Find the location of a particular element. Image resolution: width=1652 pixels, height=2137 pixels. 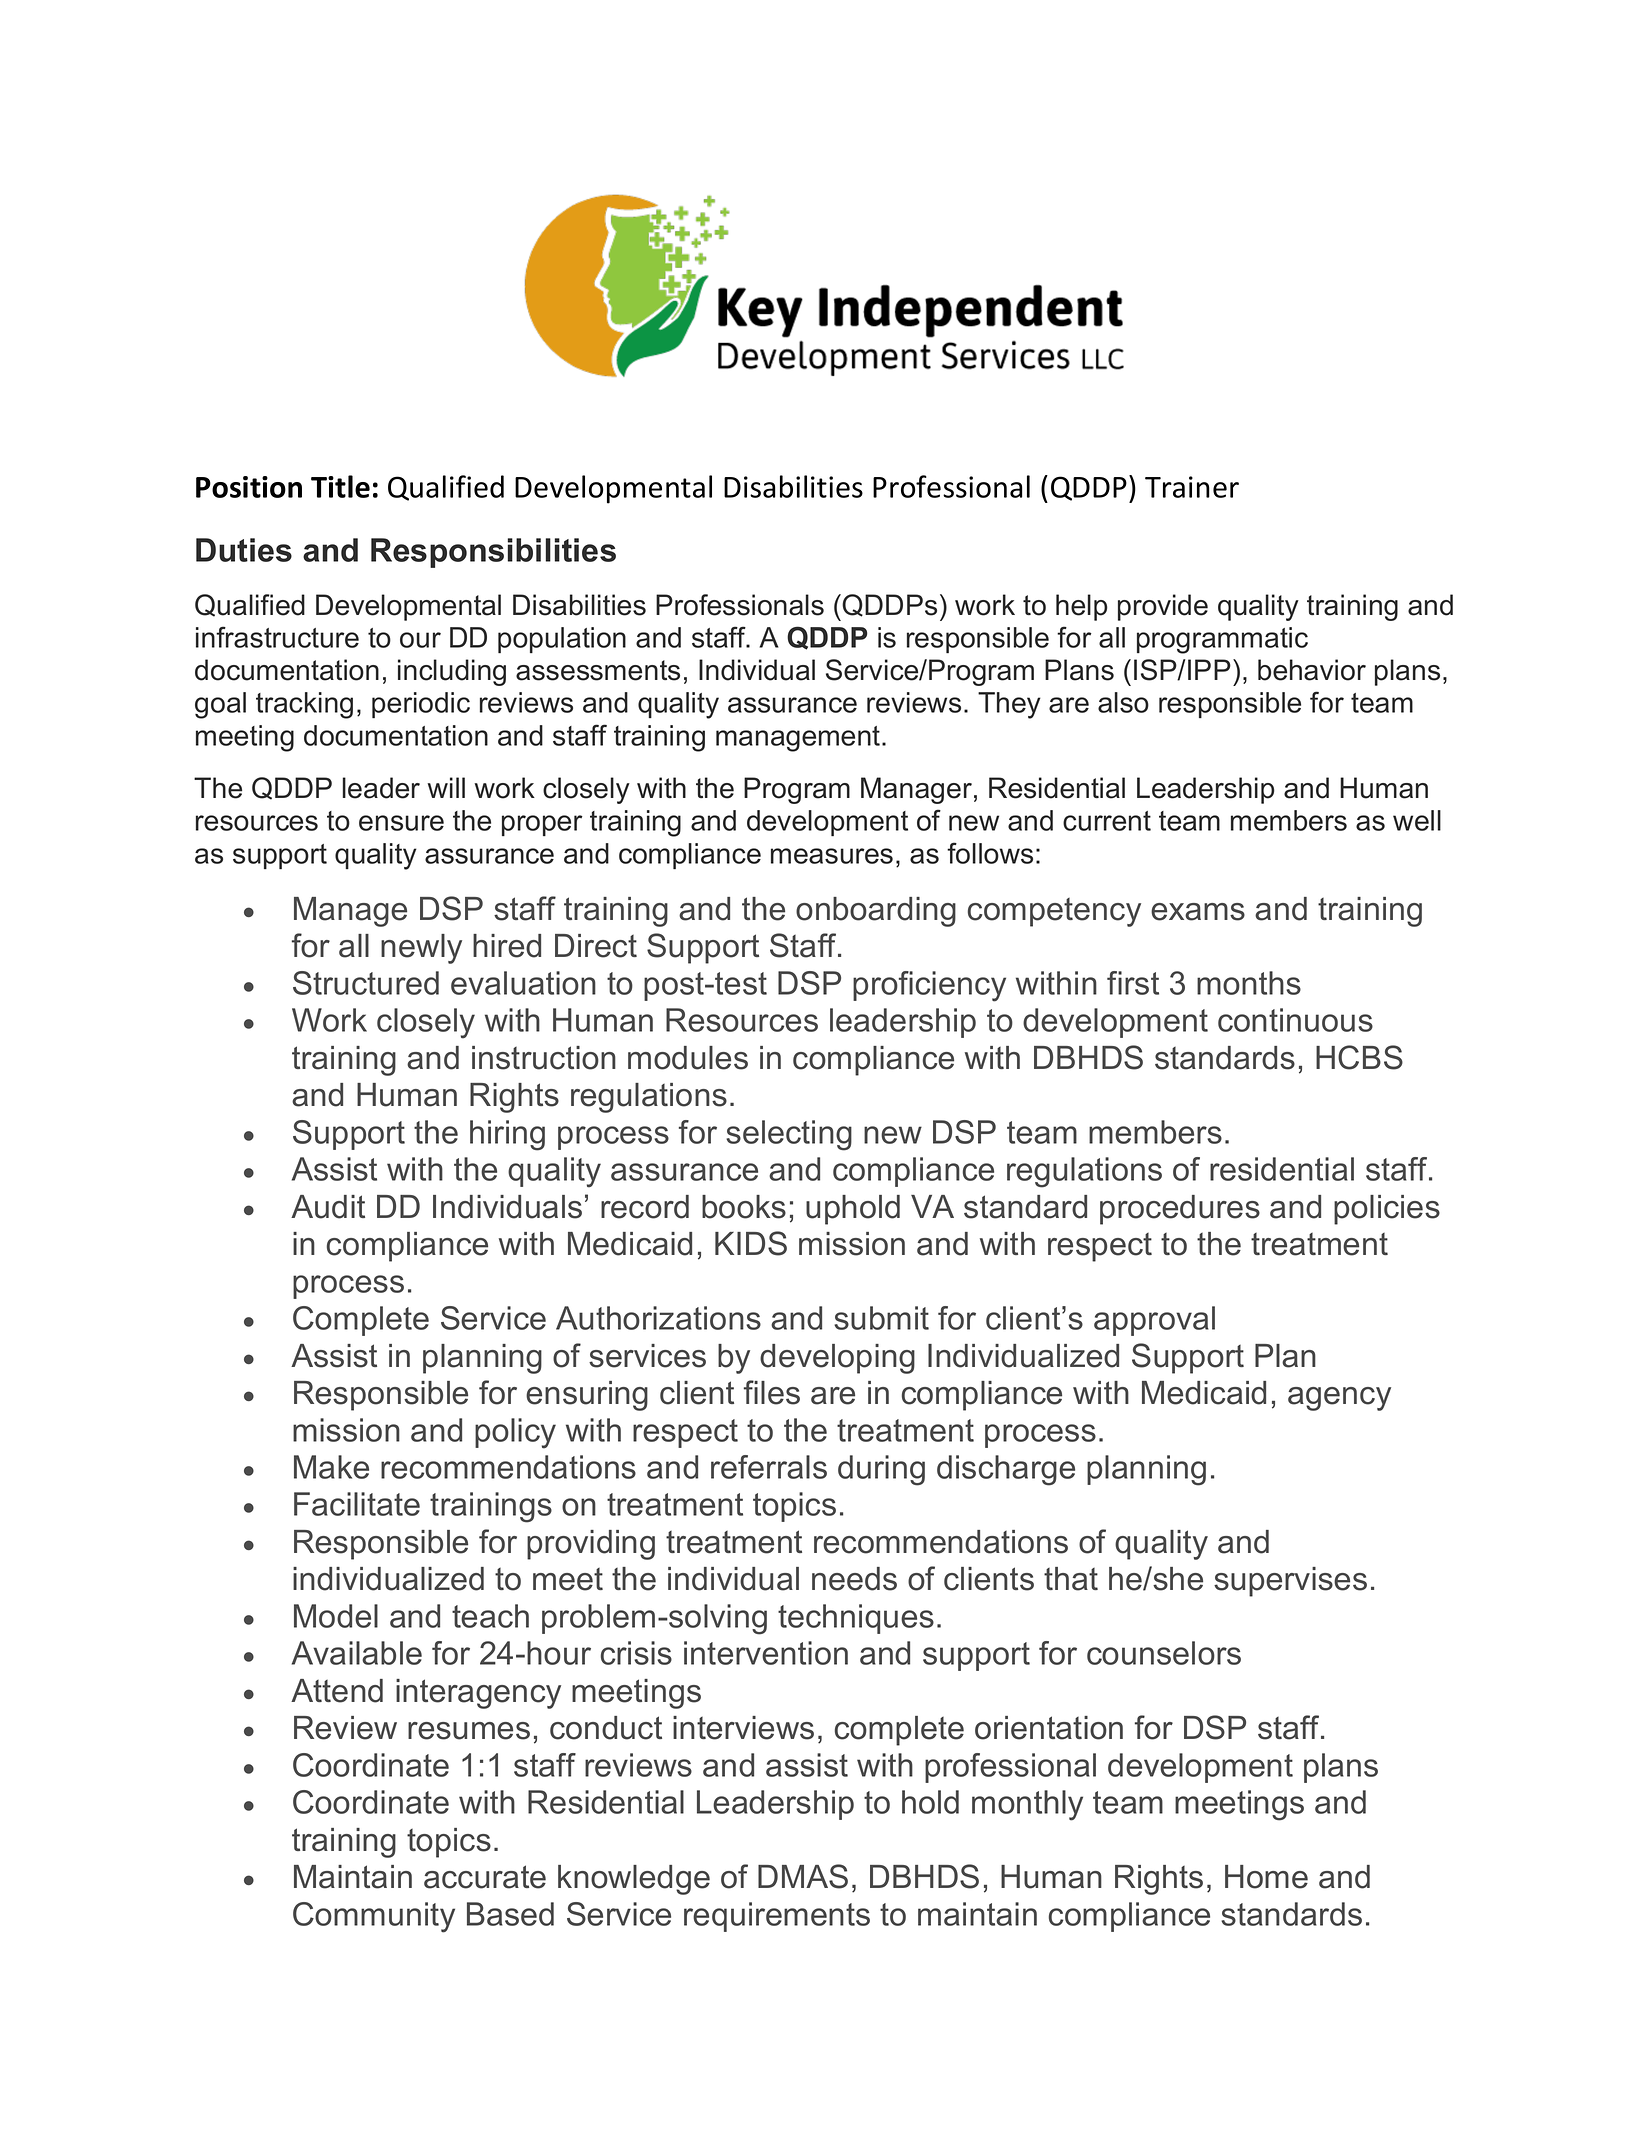

ensure is located at coordinates (401, 823).
